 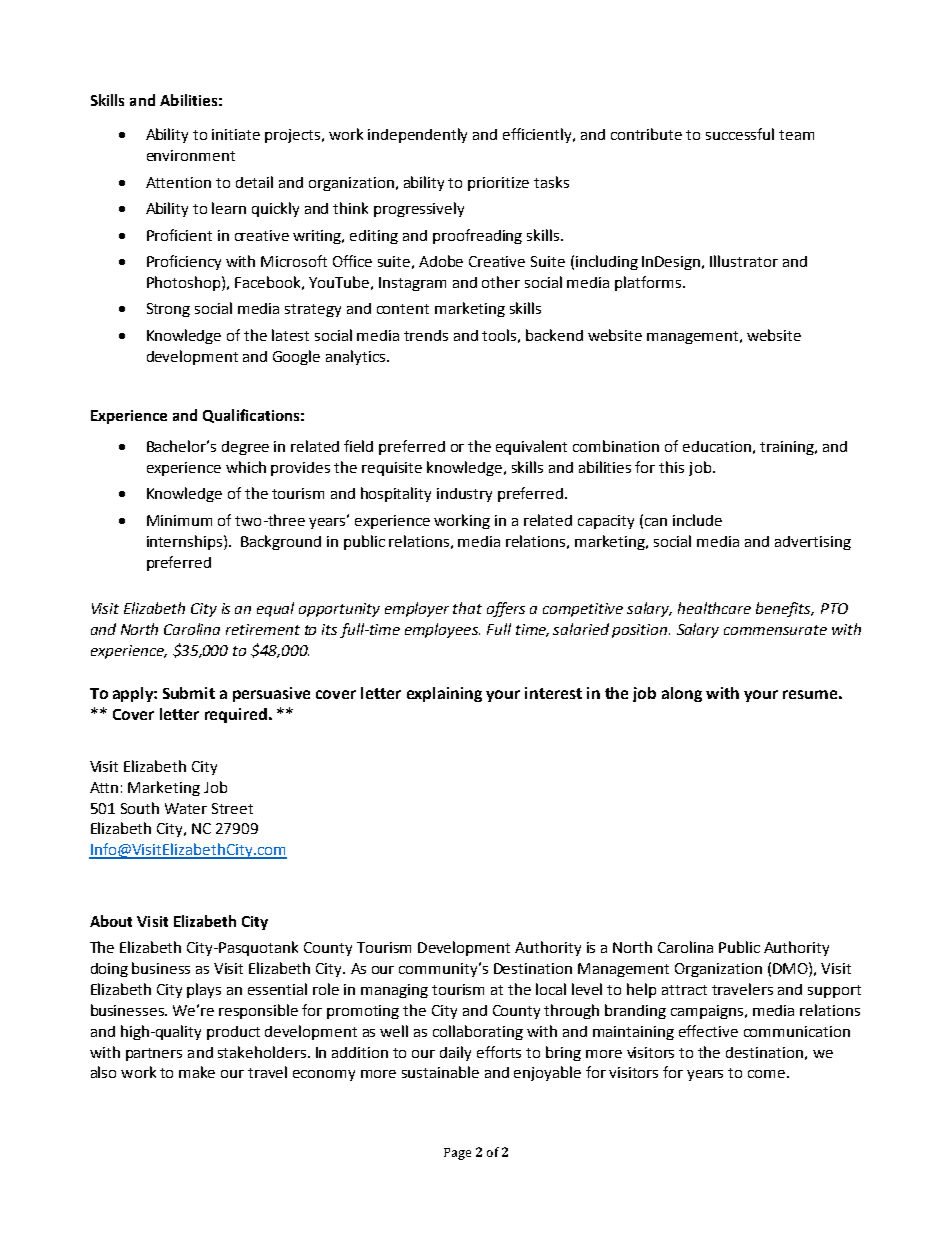 What do you see at coordinates (197, 1072) in the page?
I see `make` at bounding box center [197, 1072].
